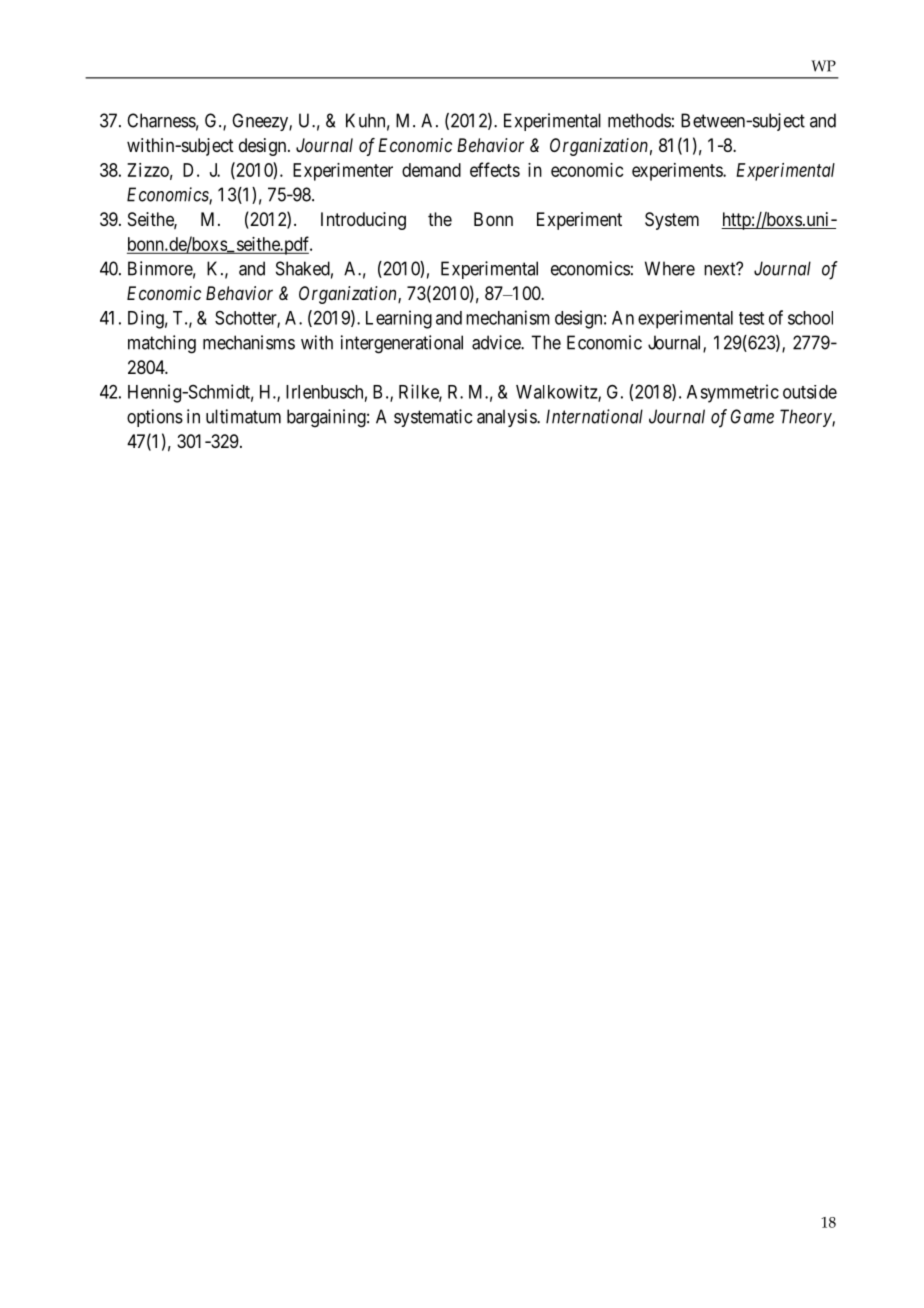 Image resolution: width=924 pixels, height=1308 pixels. What do you see at coordinates (752, 416) in the screenshot?
I see `Game` at bounding box center [752, 416].
